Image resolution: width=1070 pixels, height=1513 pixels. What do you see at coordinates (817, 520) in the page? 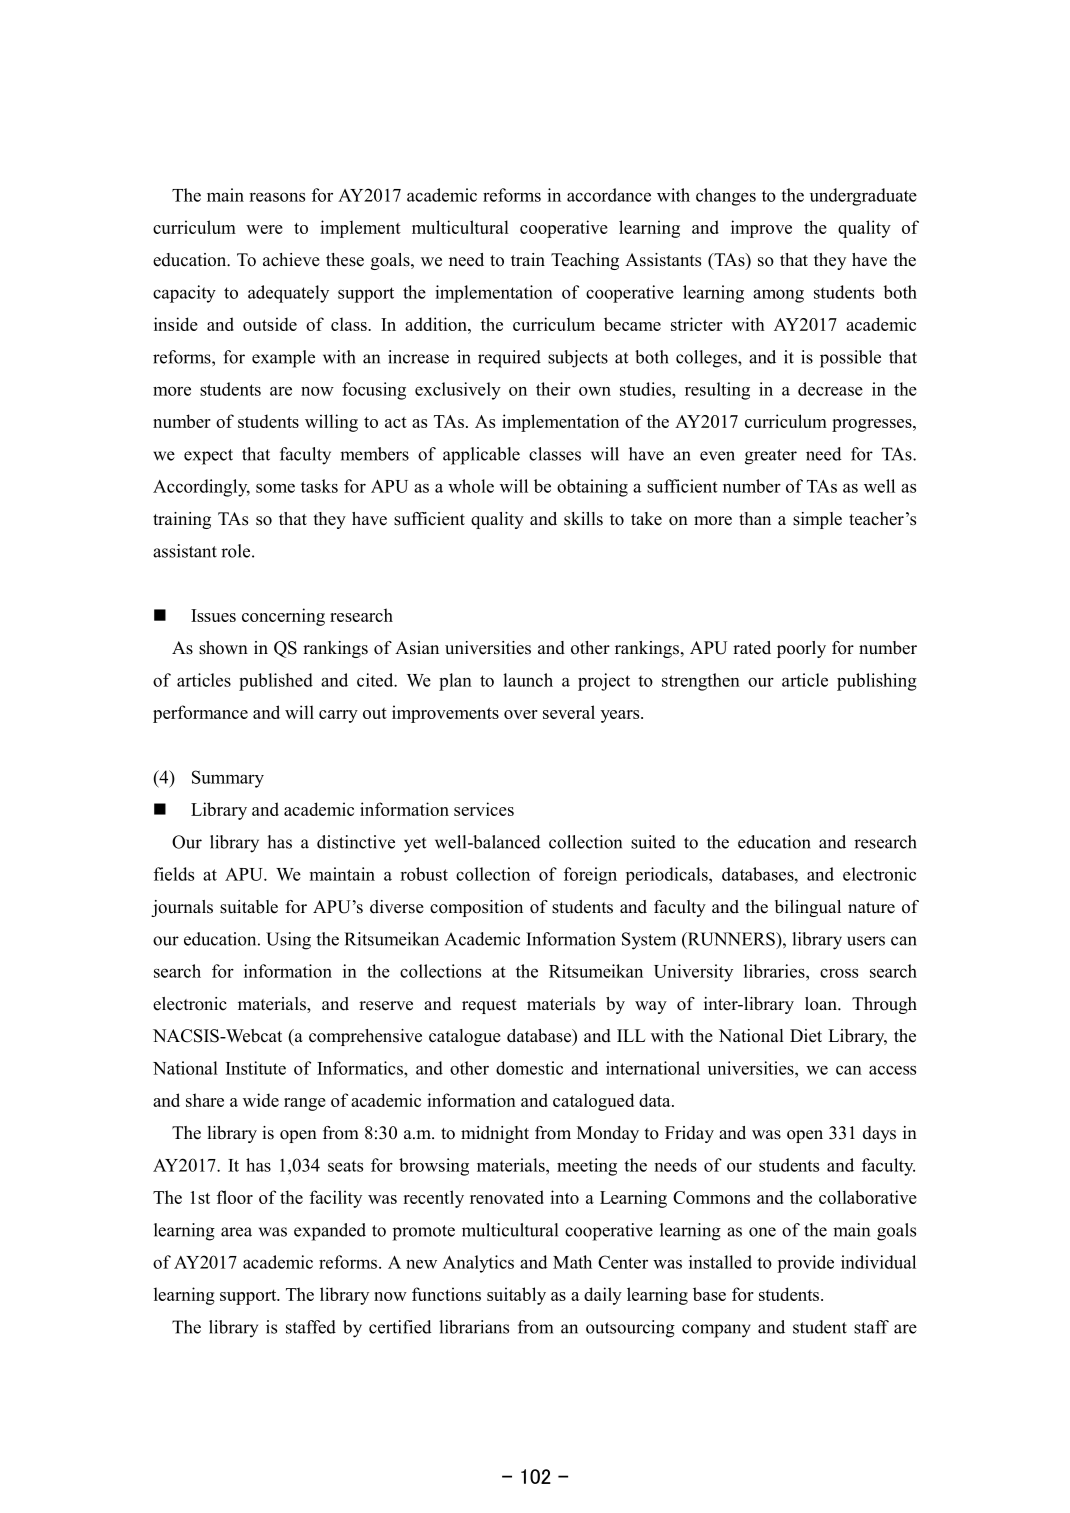
I see `simple` at bounding box center [817, 520].
